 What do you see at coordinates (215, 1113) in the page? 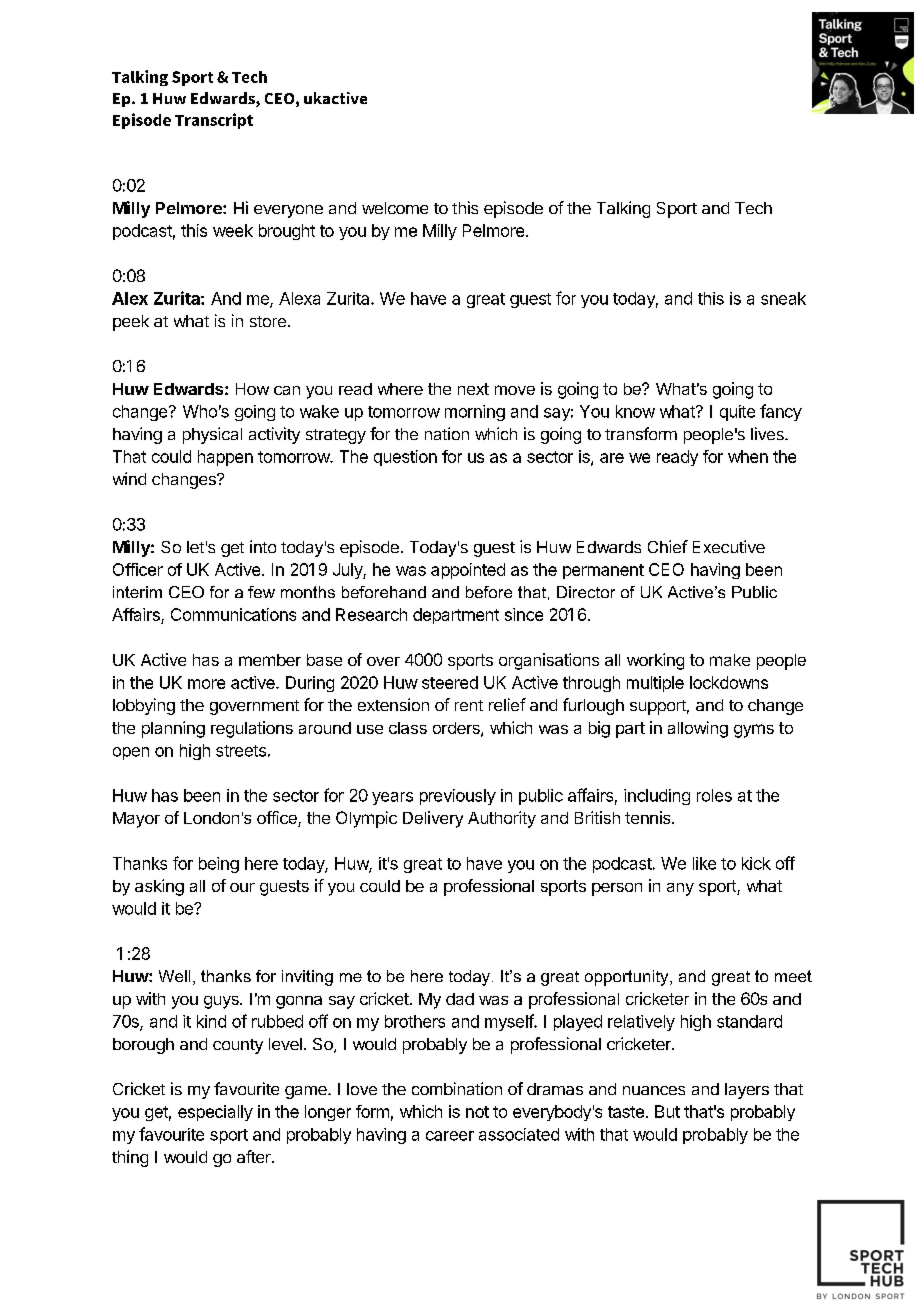
I see `especially` at bounding box center [215, 1113].
